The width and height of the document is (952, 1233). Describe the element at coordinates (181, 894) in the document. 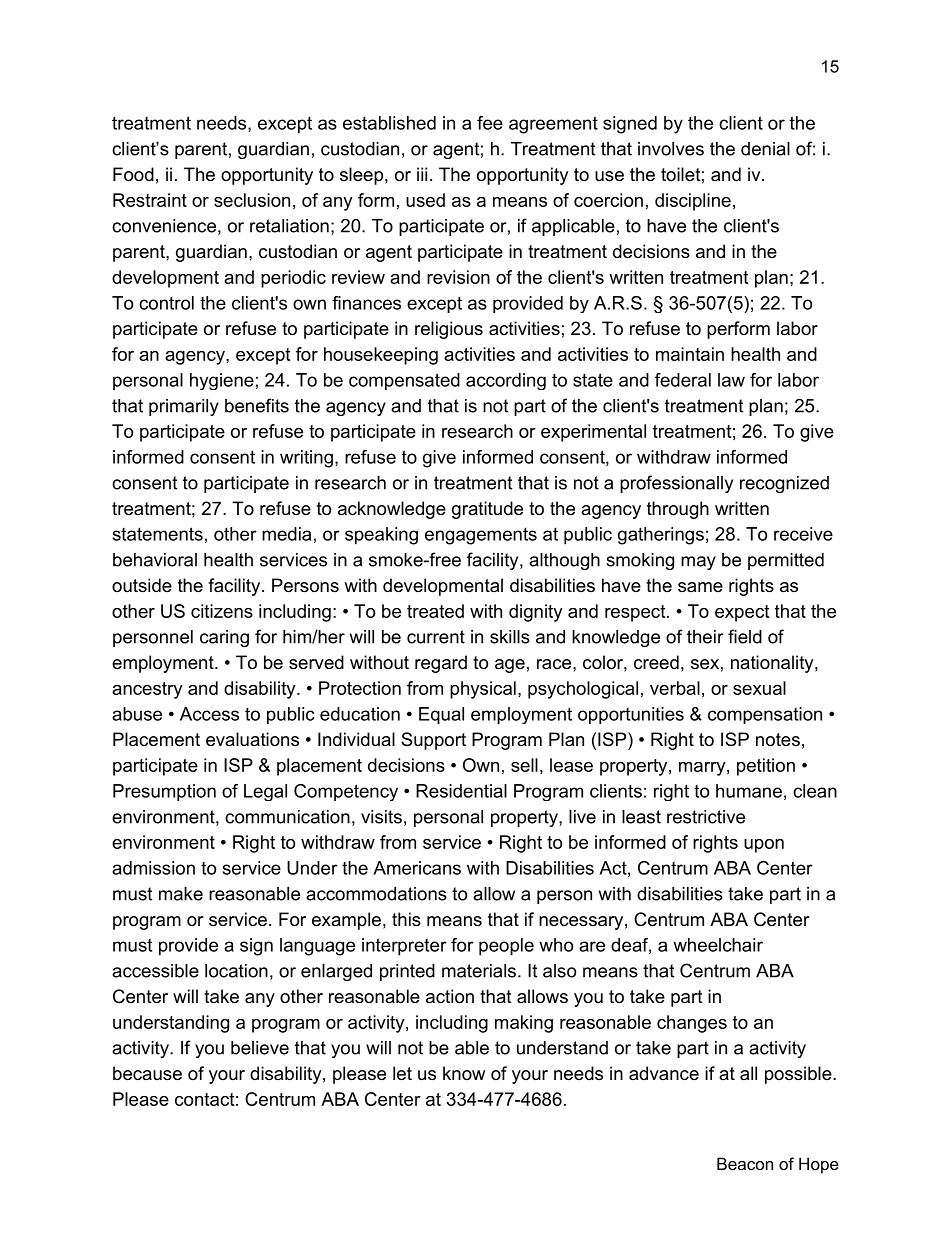

I see `make` at that location.
